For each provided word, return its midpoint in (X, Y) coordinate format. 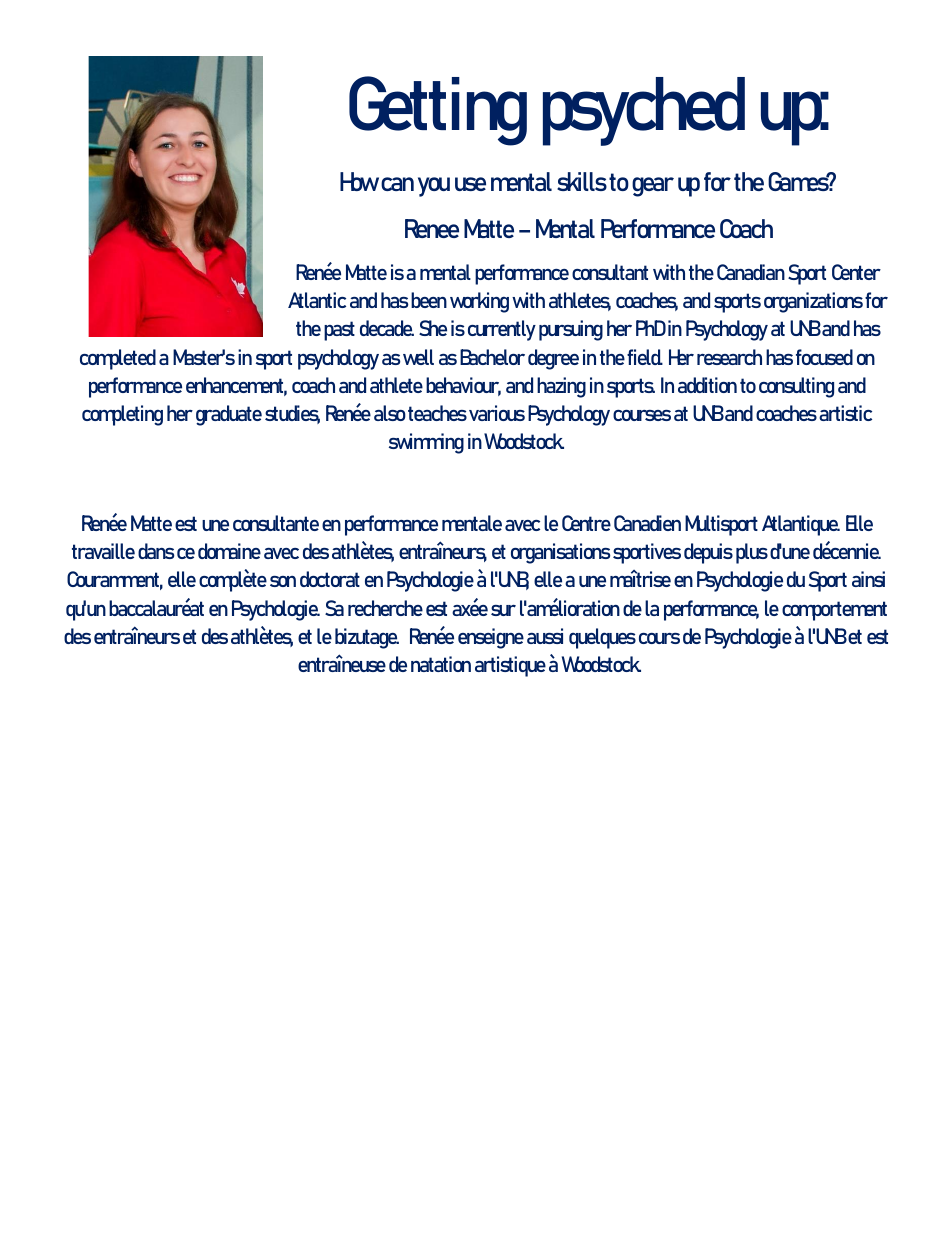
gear (653, 187)
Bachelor (492, 357)
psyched (644, 111)
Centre (586, 523)
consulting (796, 387)
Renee (432, 228)
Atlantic (317, 300)
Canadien (647, 523)
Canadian (751, 272)
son (283, 581)
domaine (229, 551)
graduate (229, 415)
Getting (438, 111)
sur (503, 610)
